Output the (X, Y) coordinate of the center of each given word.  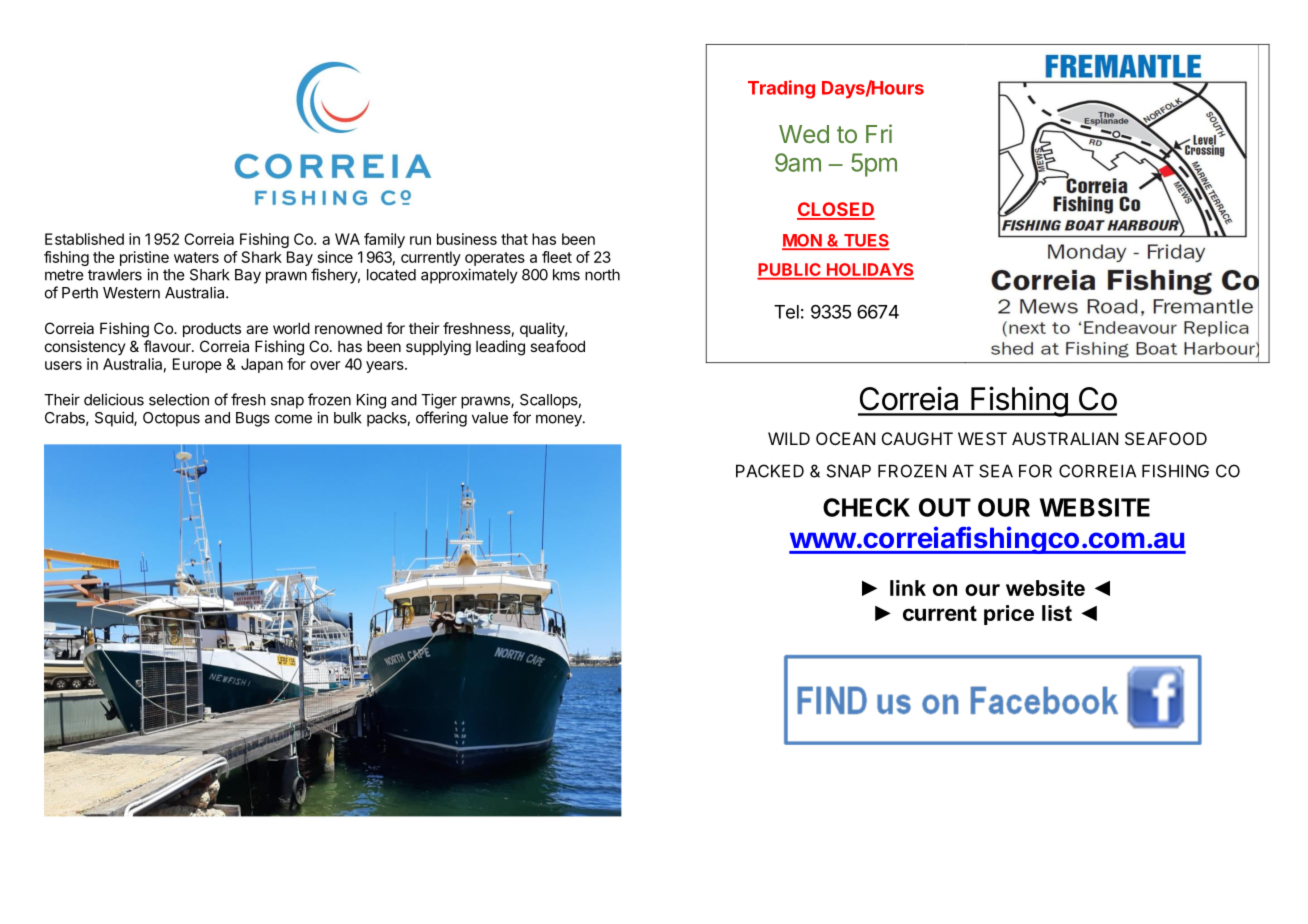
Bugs (253, 419)
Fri (879, 133)
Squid (115, 419)
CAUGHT (917, 438)
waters (196, 257)
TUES (866, 241)
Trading (781, 89)
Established (84, 239)
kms (566, 275)
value (490, 418)
